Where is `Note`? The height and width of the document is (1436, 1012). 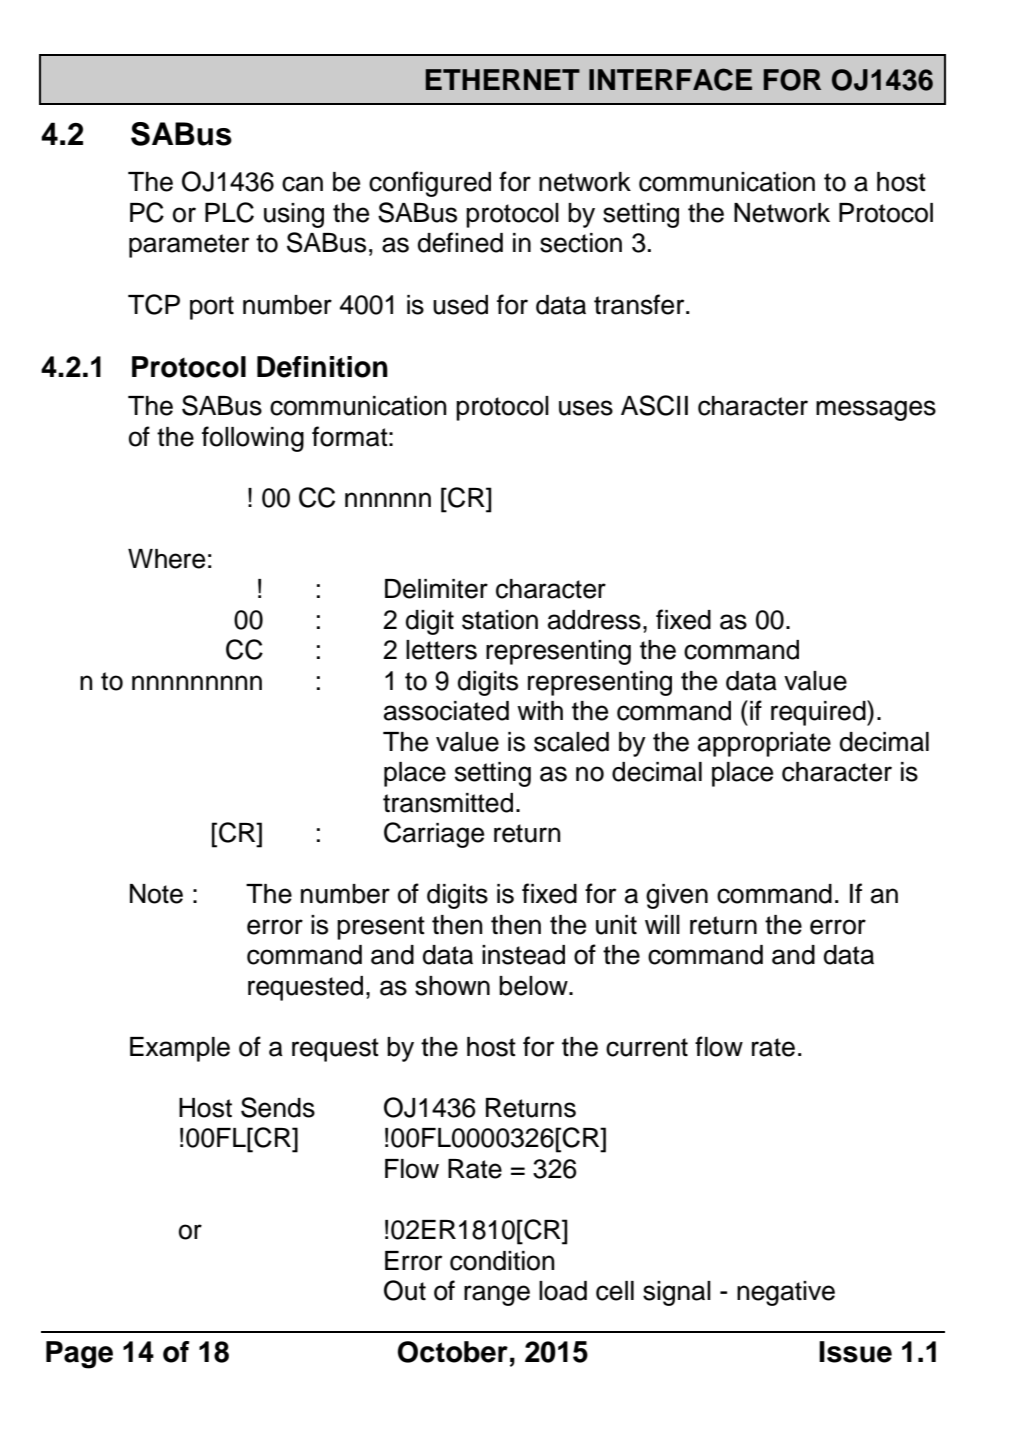 Note is located at coordinates (156, 894).
